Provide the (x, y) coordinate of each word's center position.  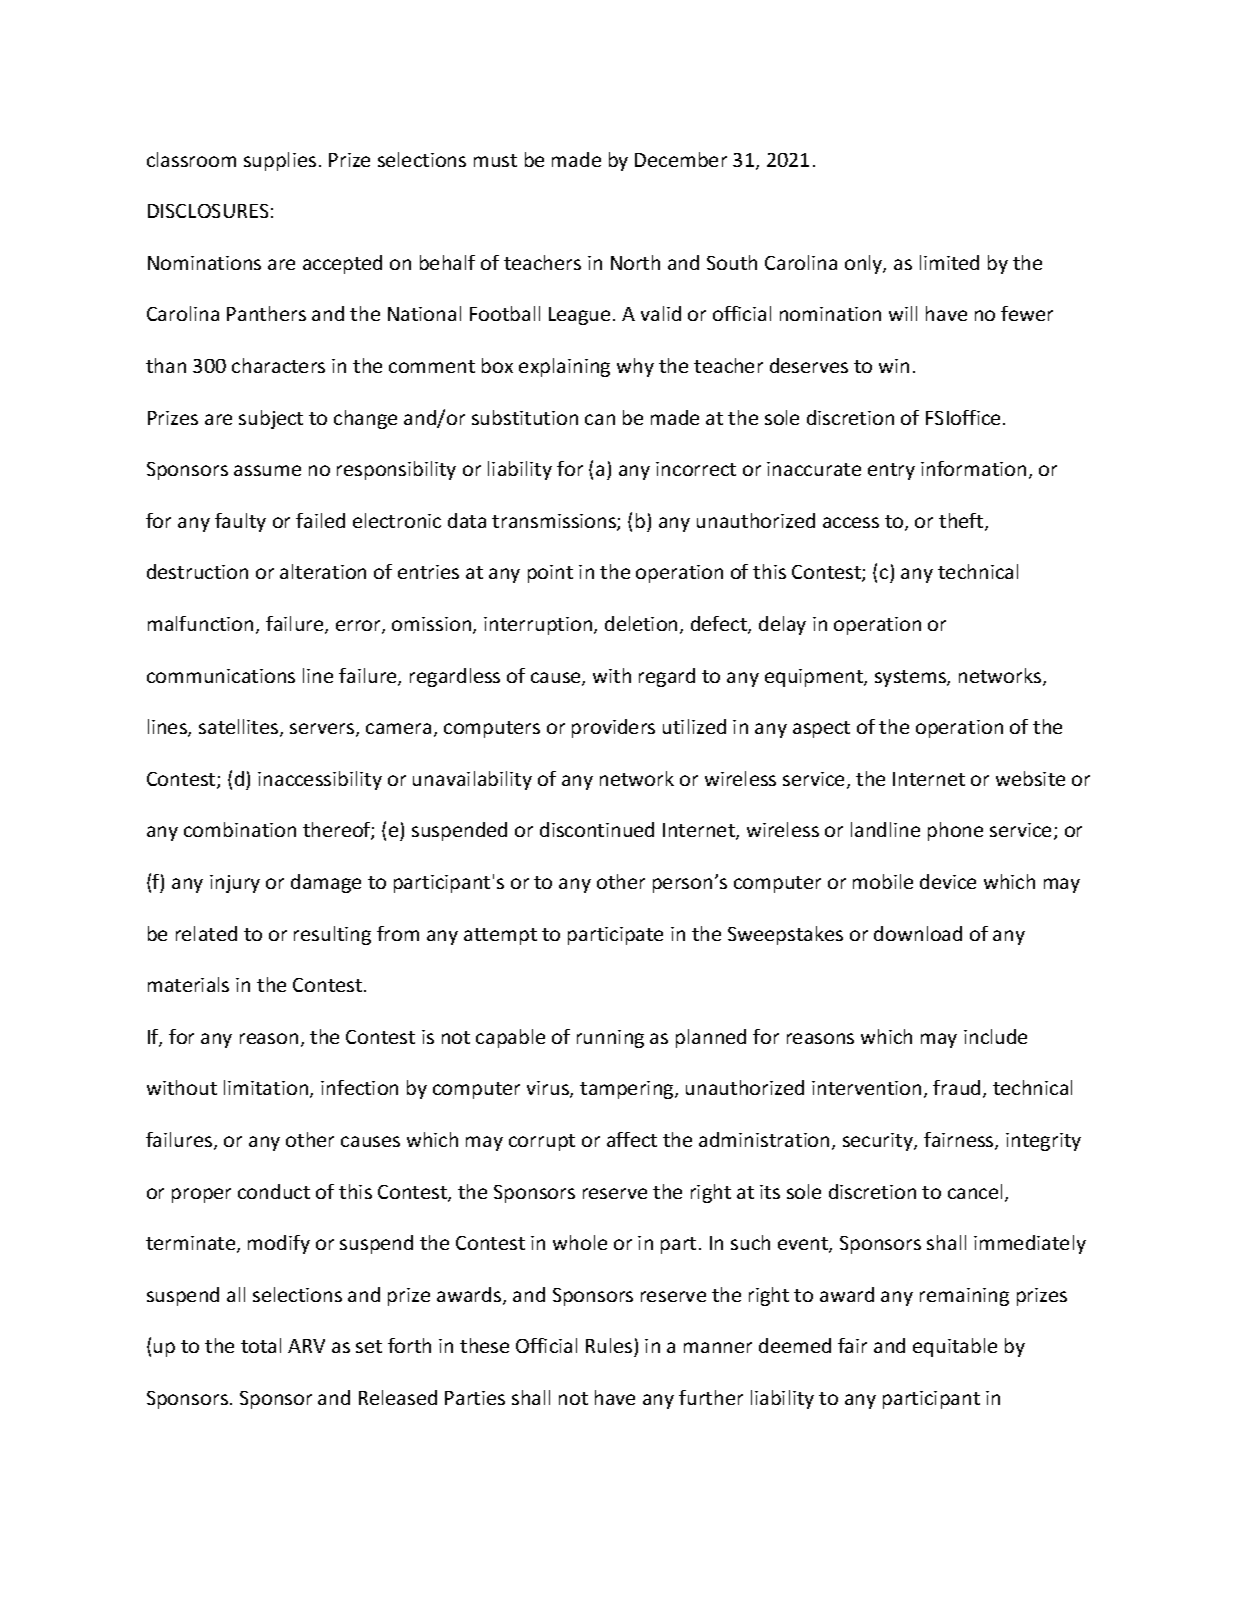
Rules (610, 1347)
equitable (955, 1347)
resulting (332, 935)
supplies (280, 161)
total (261, 1345)
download (918, 933)
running (610, 1039)
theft (962, 522)
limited (949, 262)
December (681, 159)
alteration (323, 571)
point (550, 574)
